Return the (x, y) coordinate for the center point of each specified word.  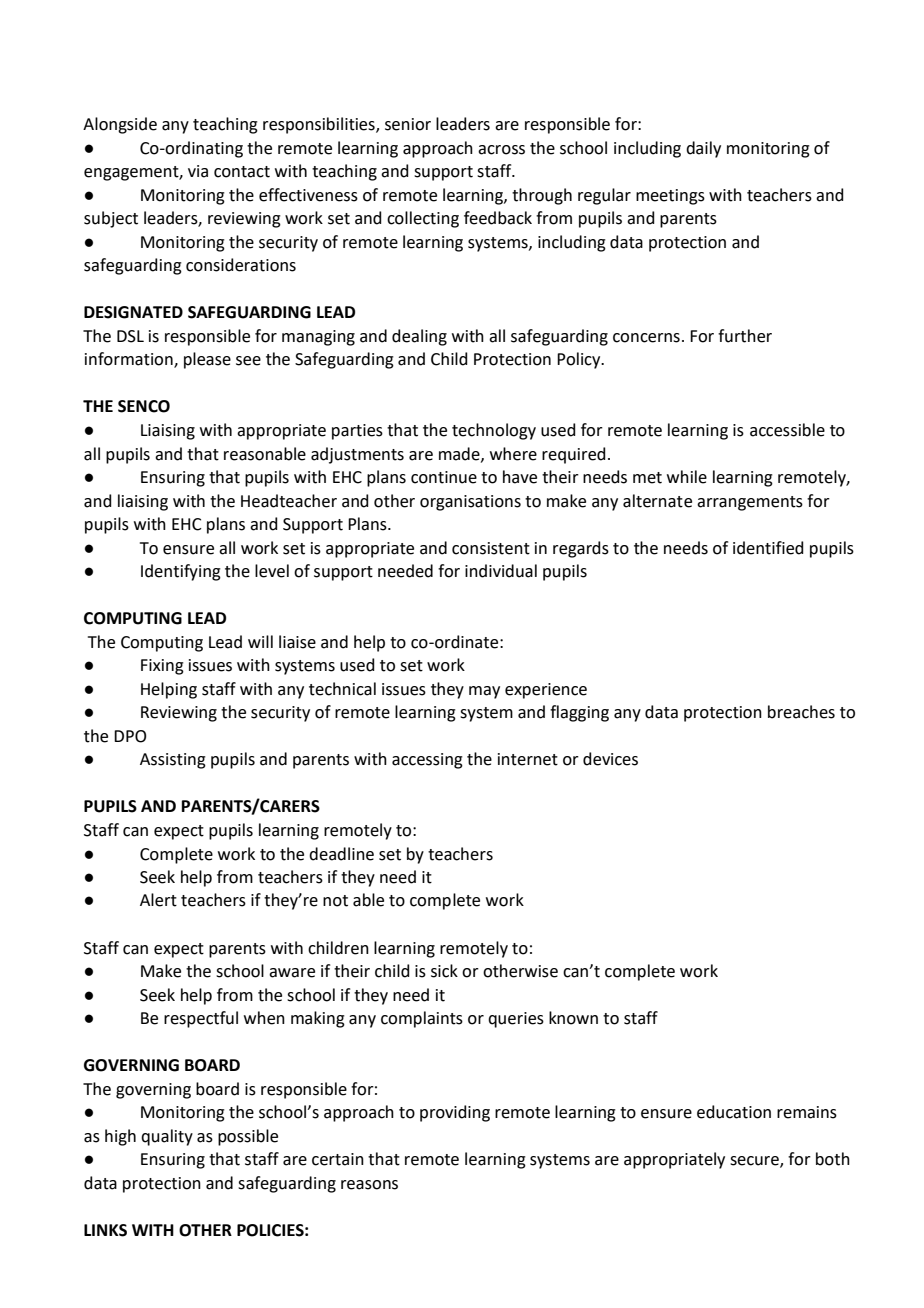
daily (703, 149)
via (198, 171)
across (501, 150)
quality (167, 1137)
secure (755, 1162)
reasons (369, 1185)
